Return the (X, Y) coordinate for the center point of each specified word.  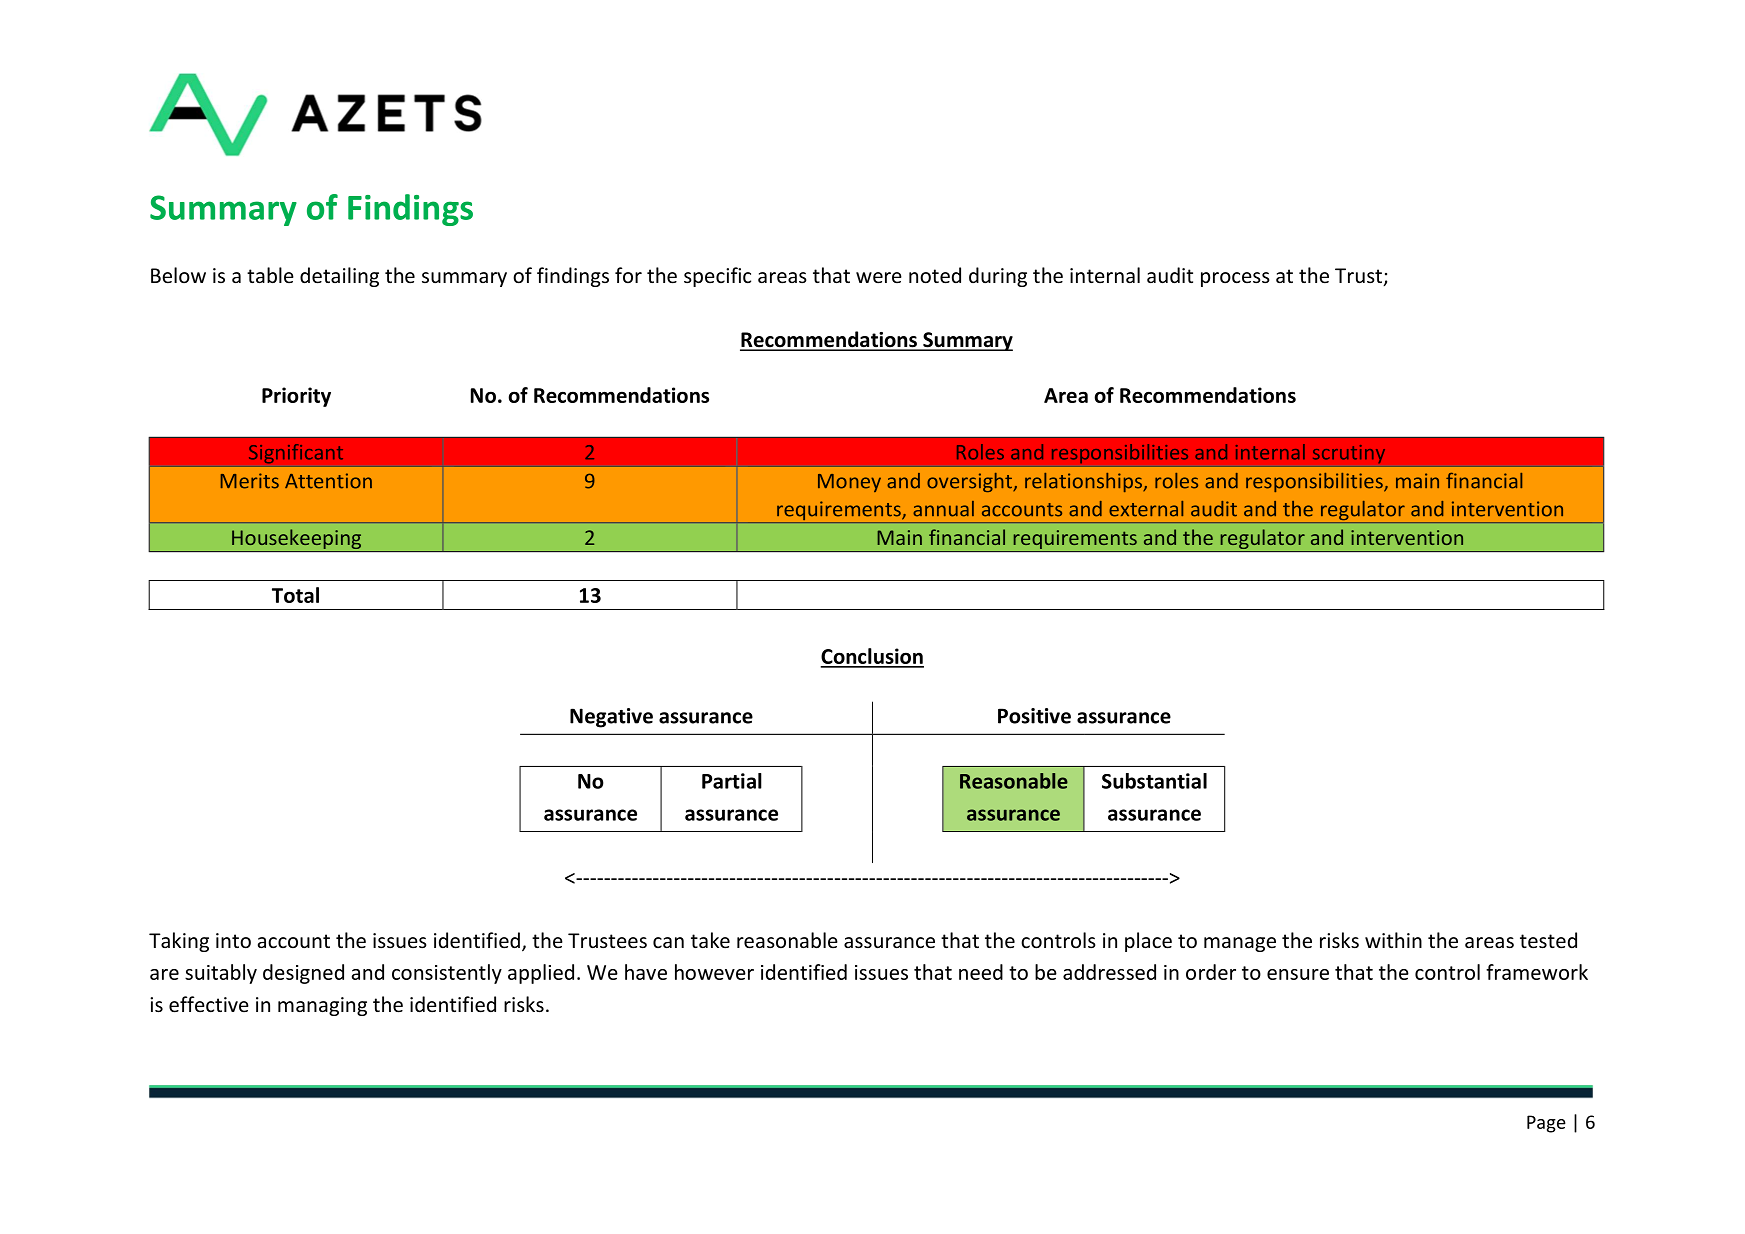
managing (322, 1006)
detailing (339, 277)
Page (1546, 1124)
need (981, 972)
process (1235, 279)
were (879, 278)
